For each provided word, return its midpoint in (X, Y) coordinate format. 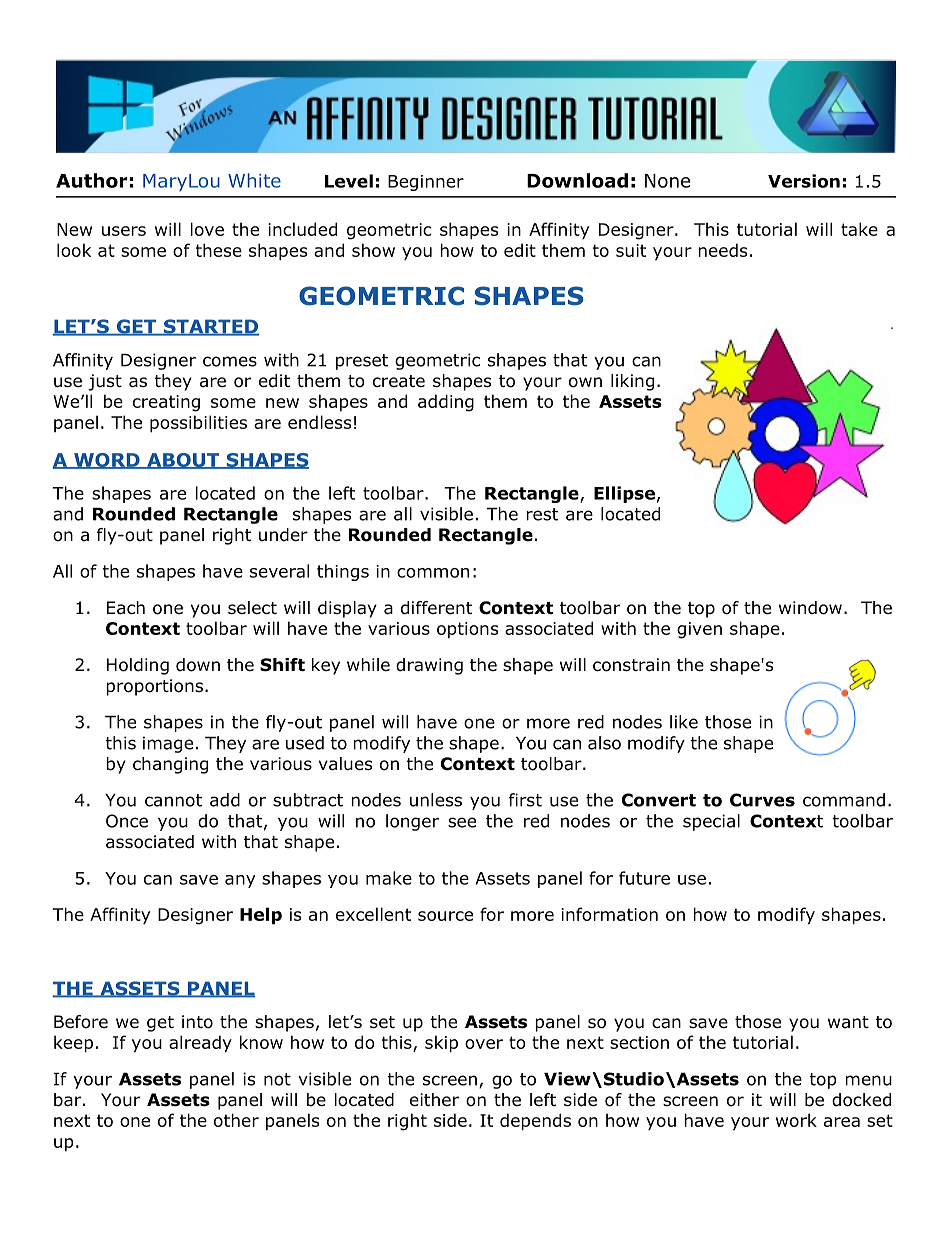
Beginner (426, 183)
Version (804, 181)
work (796, 1120)
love (207, 229)
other (236, 1120)
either (434, 1100)
